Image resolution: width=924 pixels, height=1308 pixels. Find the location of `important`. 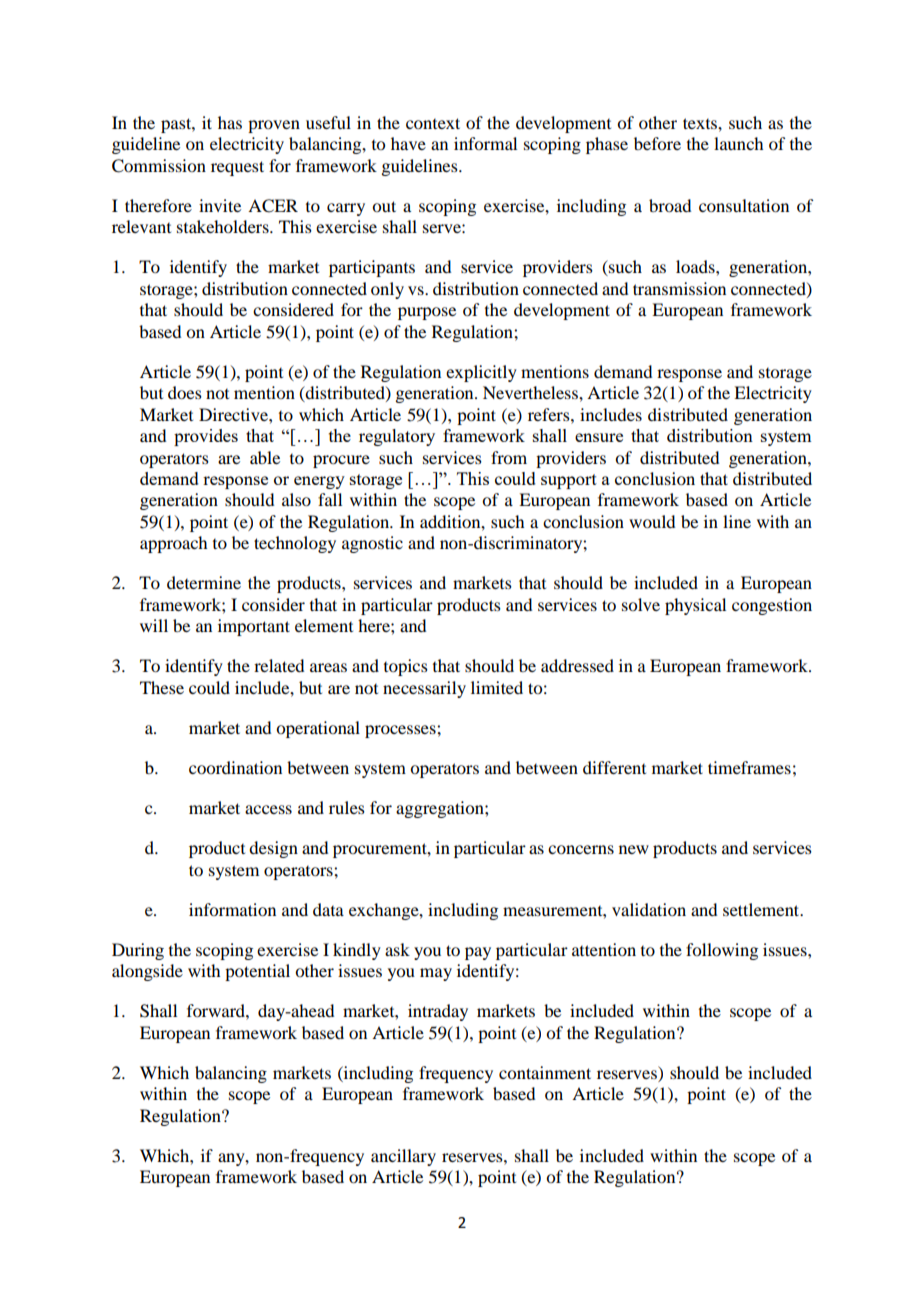

important is located at coordinates (254, 627).
